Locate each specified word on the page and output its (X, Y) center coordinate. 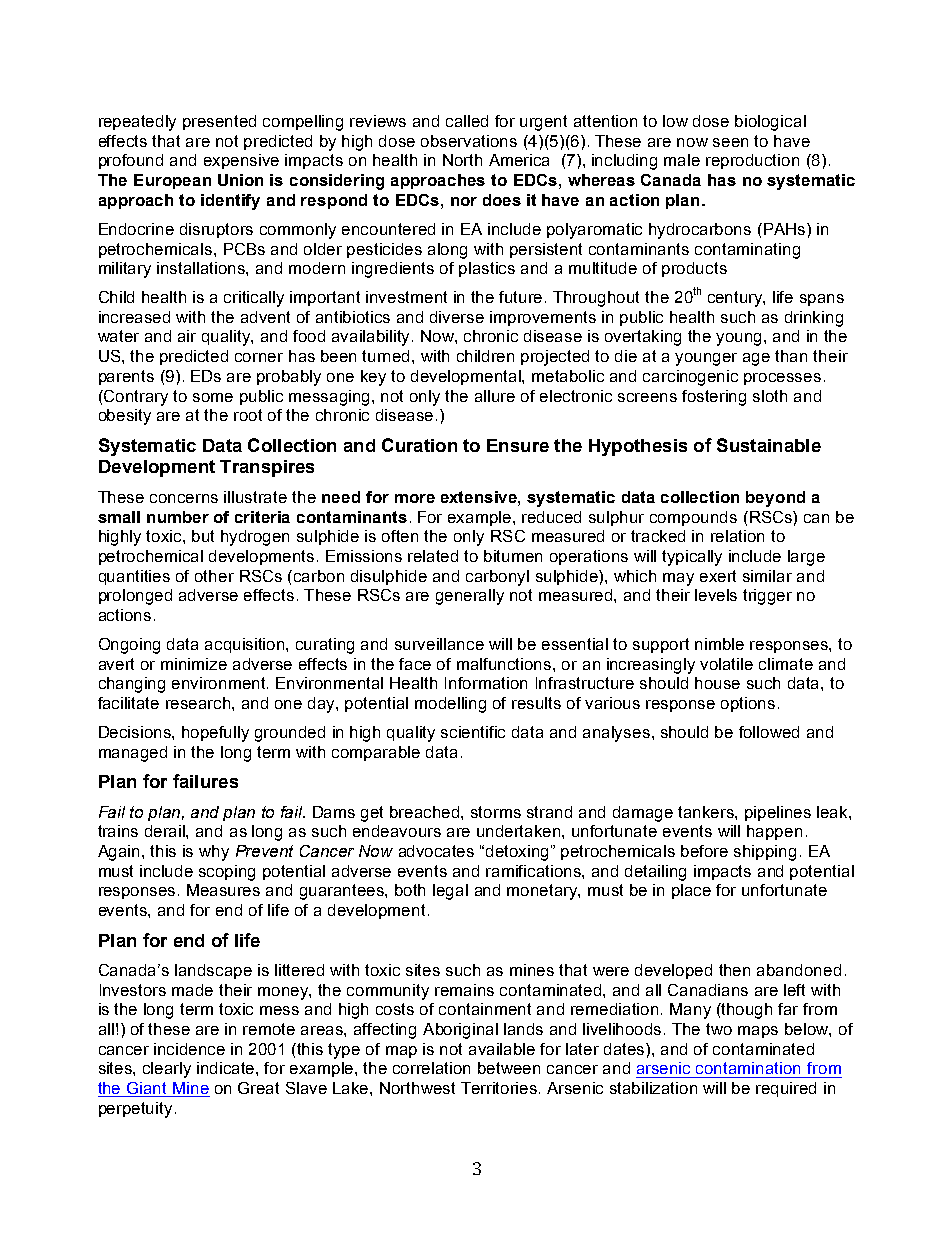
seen (730, 142)
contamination (748, 1068)
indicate (227, 1068)
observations (469, 141)
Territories (500, 1088)
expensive (241, 161)
